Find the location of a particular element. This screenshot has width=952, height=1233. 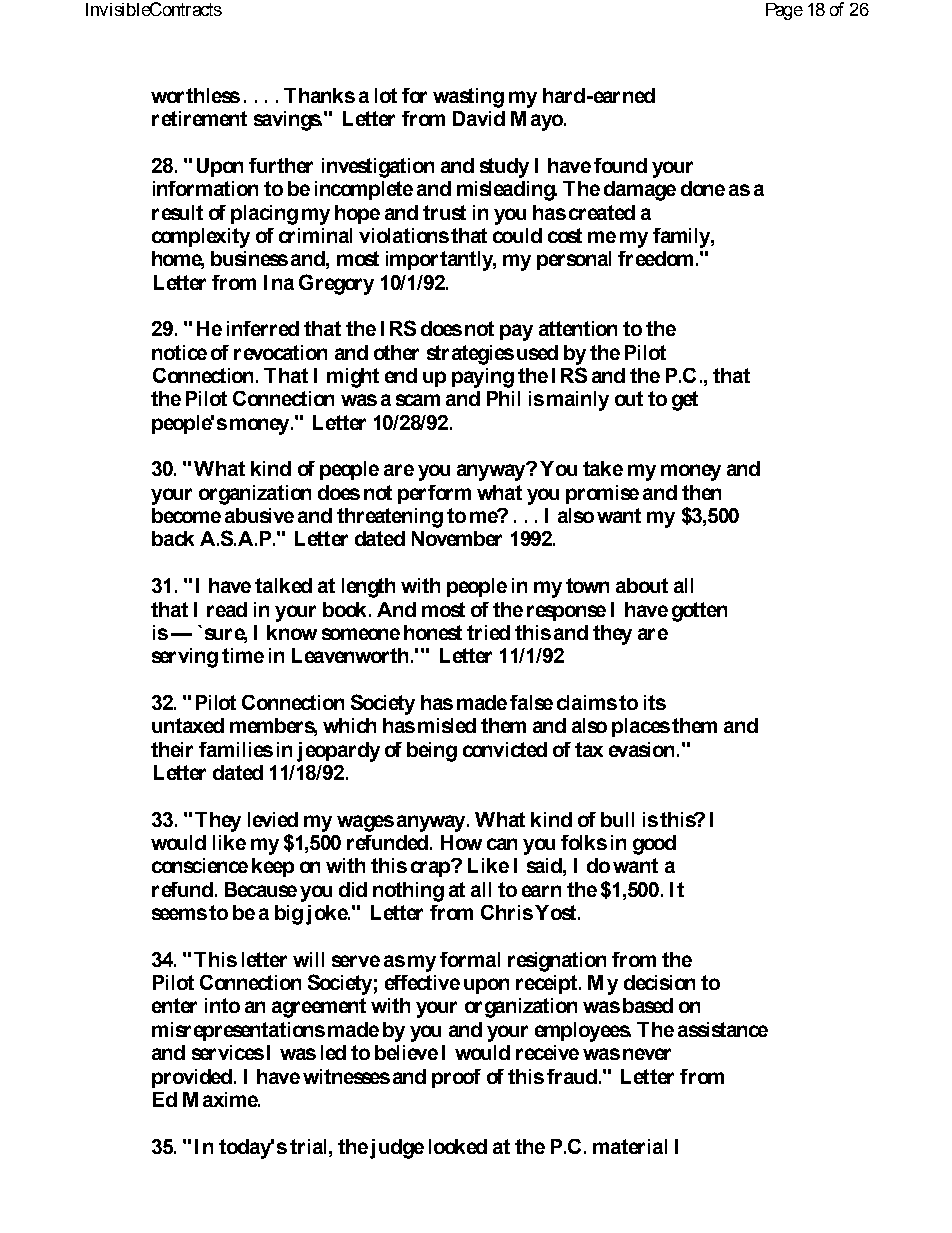

honest is located at coordinates (433, 632).
